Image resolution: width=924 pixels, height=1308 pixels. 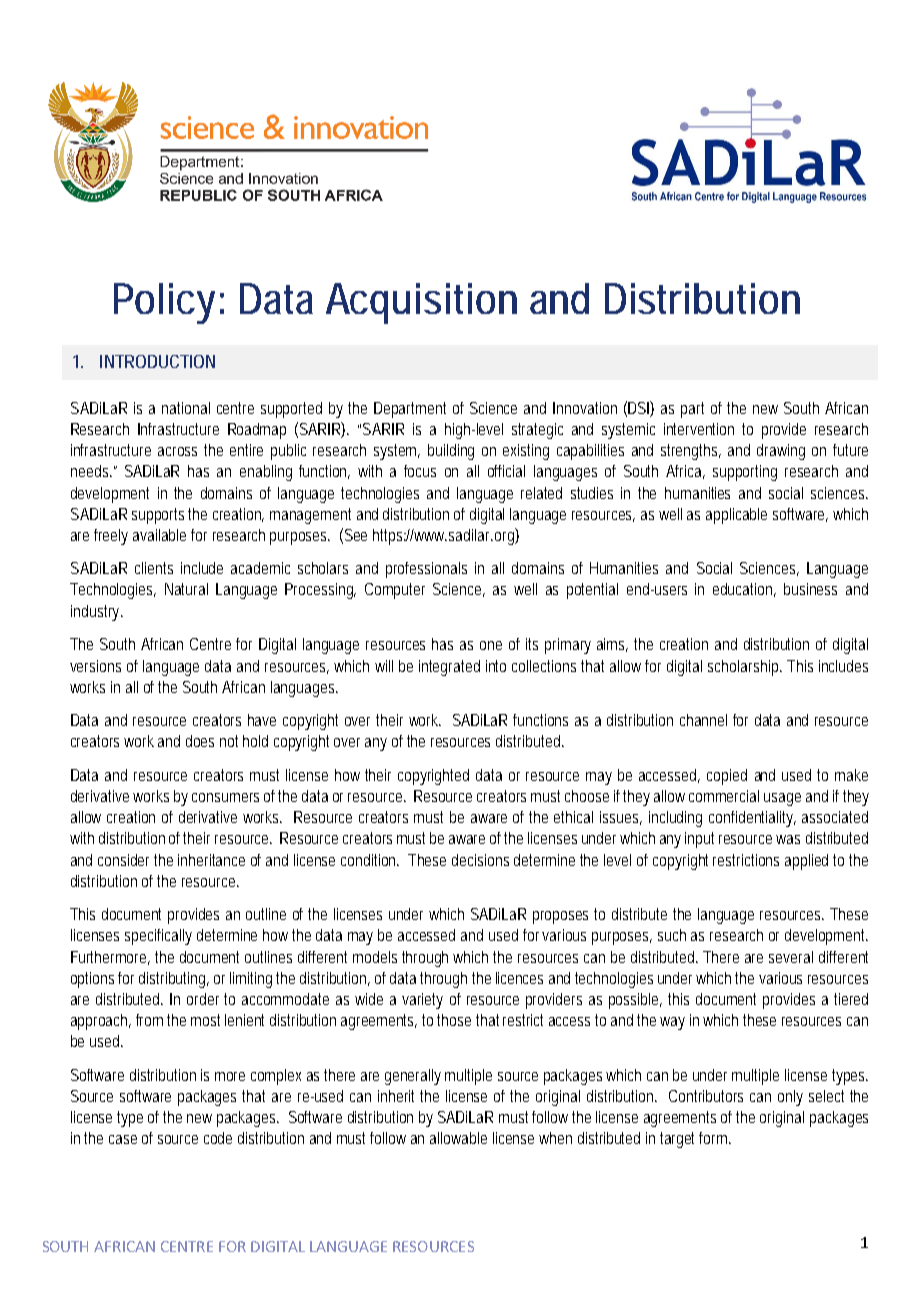 What do you see at coordinates (703, 720) in the screenshot?
I see `channel` at bounding box center [703, 720].
